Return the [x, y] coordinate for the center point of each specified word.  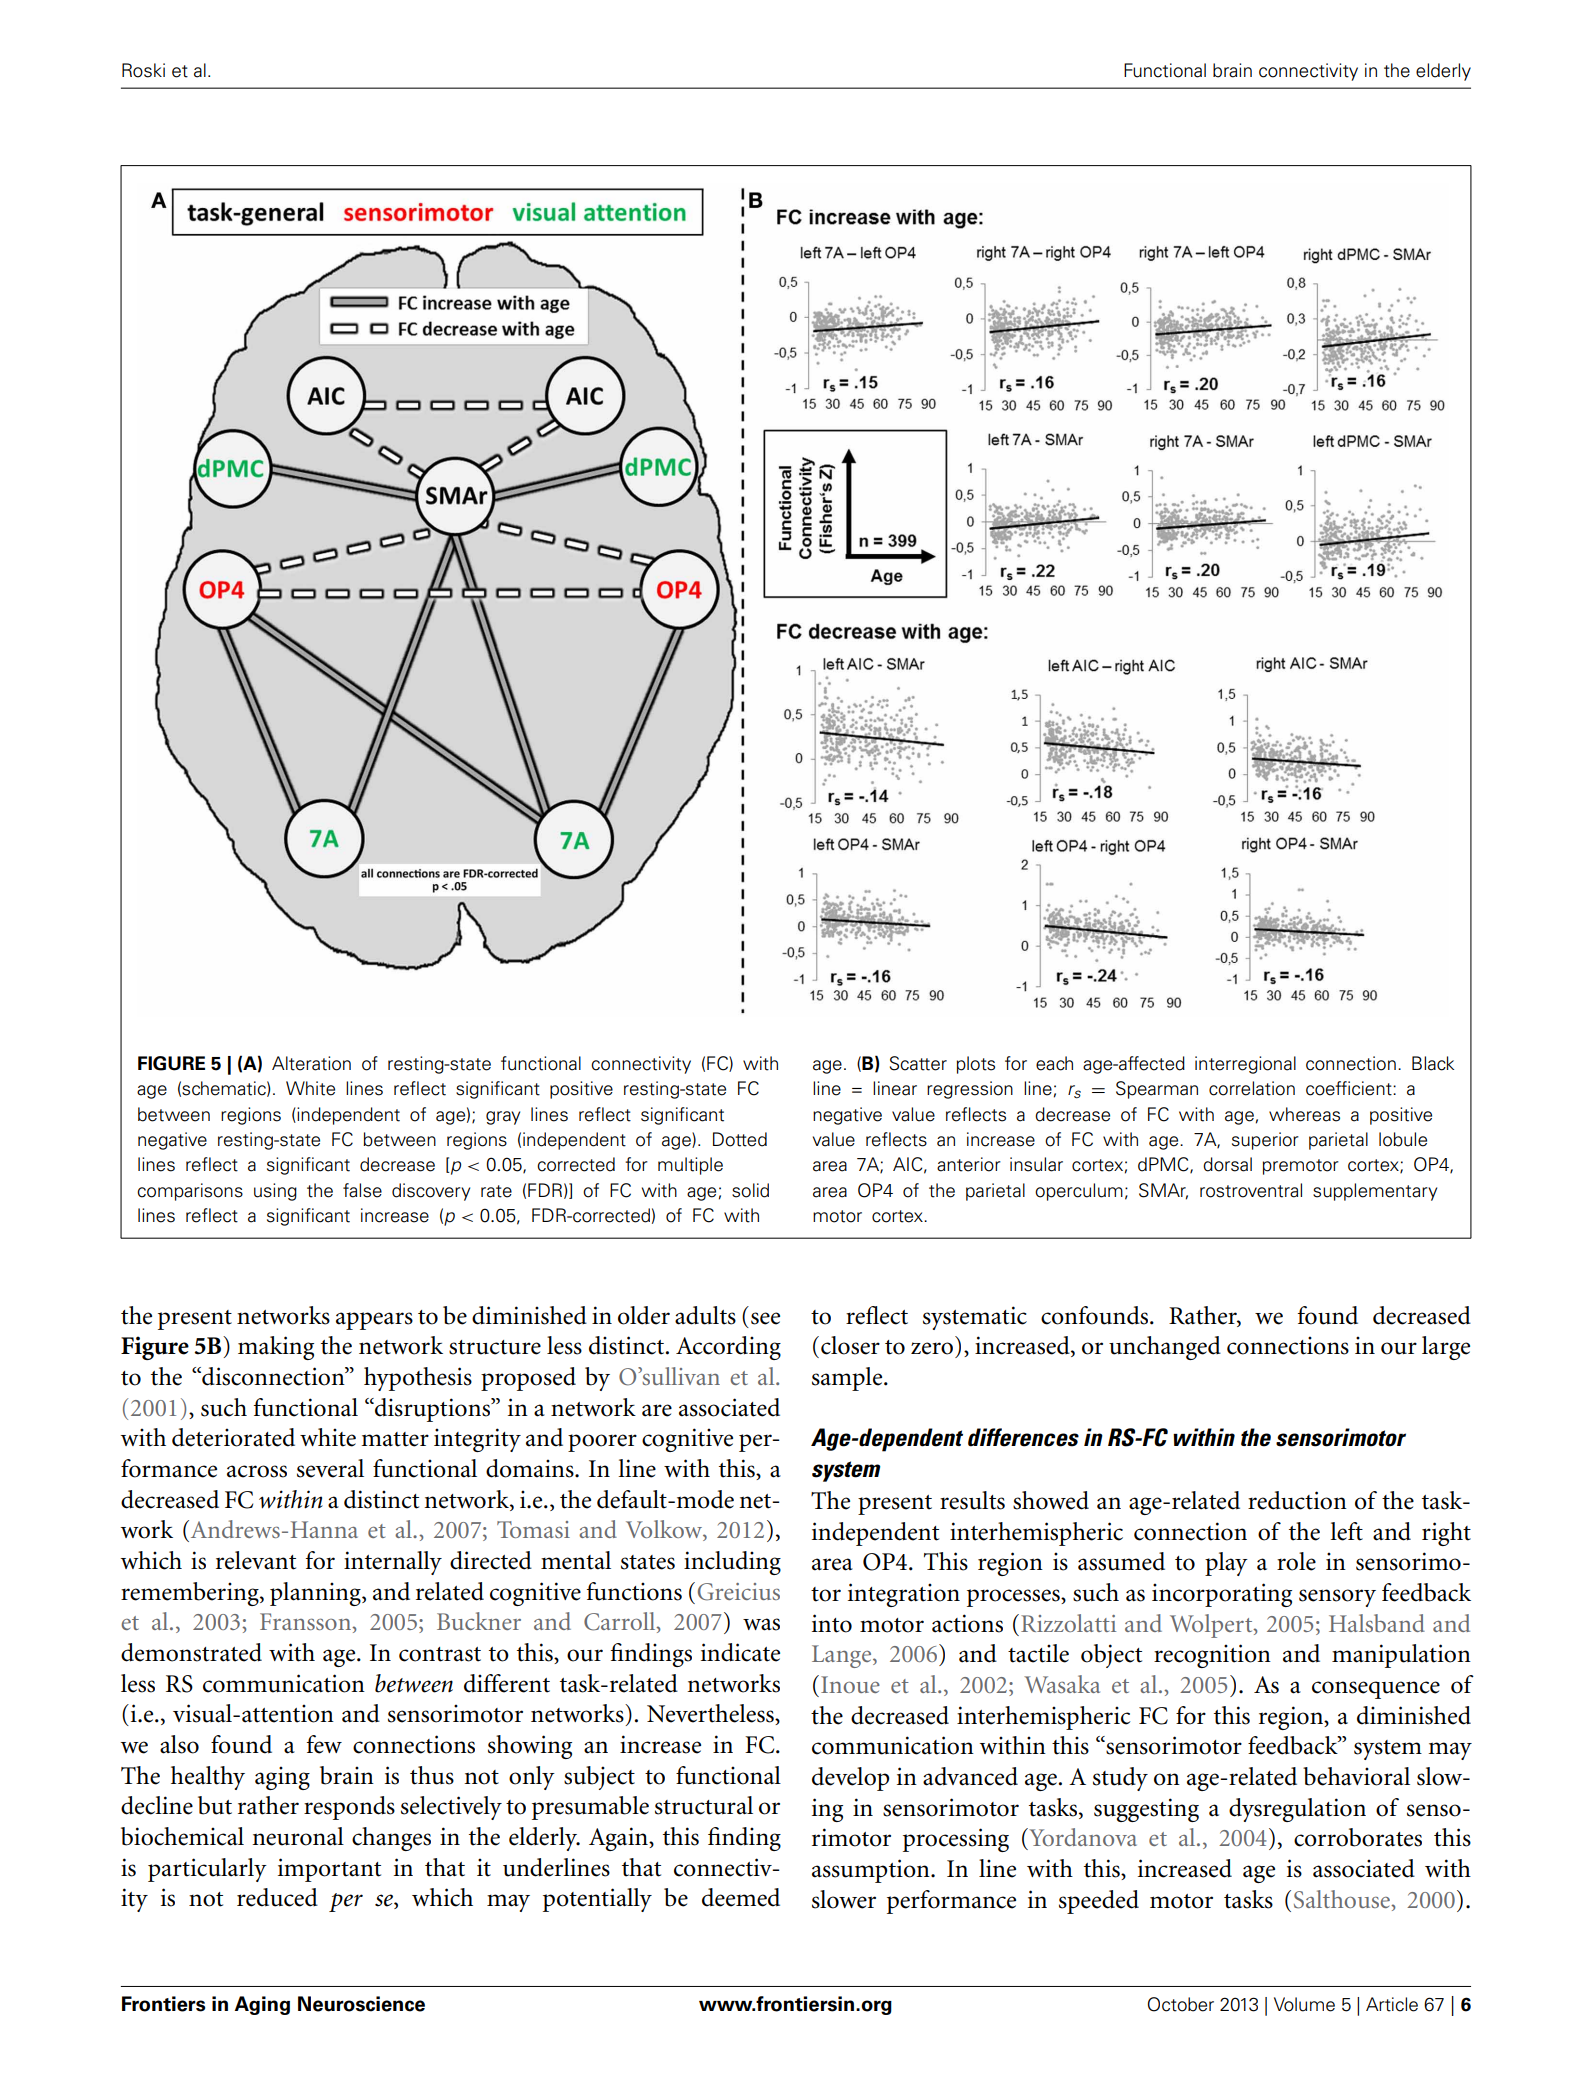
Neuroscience [361, 2004]
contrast [440, 1654]
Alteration [311, 1063]
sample [848, 1379]
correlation [1252, 1088]
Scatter [918, 1063]
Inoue [850, 1684]
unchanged [1165, 1348]
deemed [741, 1897]
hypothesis [418, 1379]
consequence [1376, 1690]
